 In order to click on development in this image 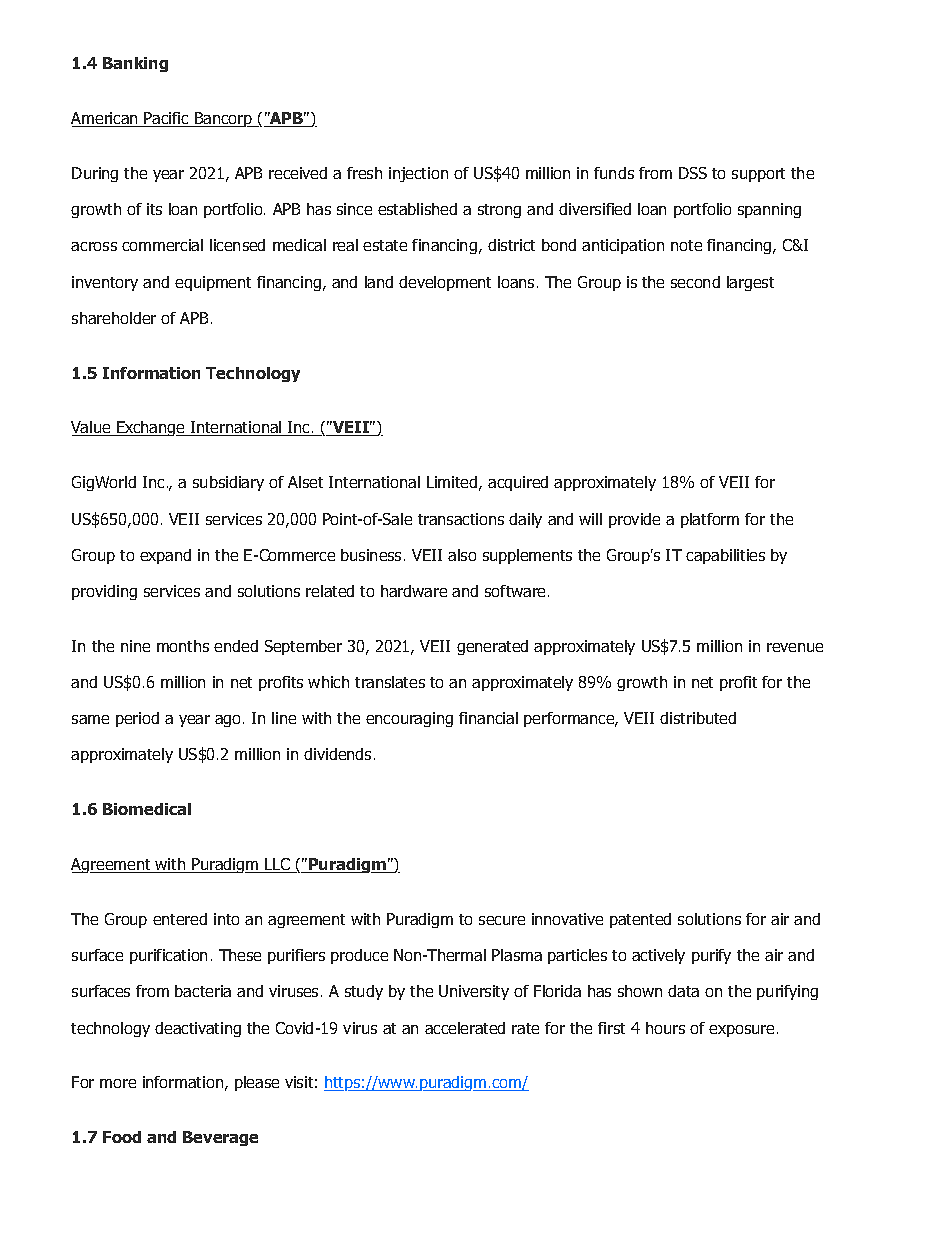, I will do `click(445, 283)`.
